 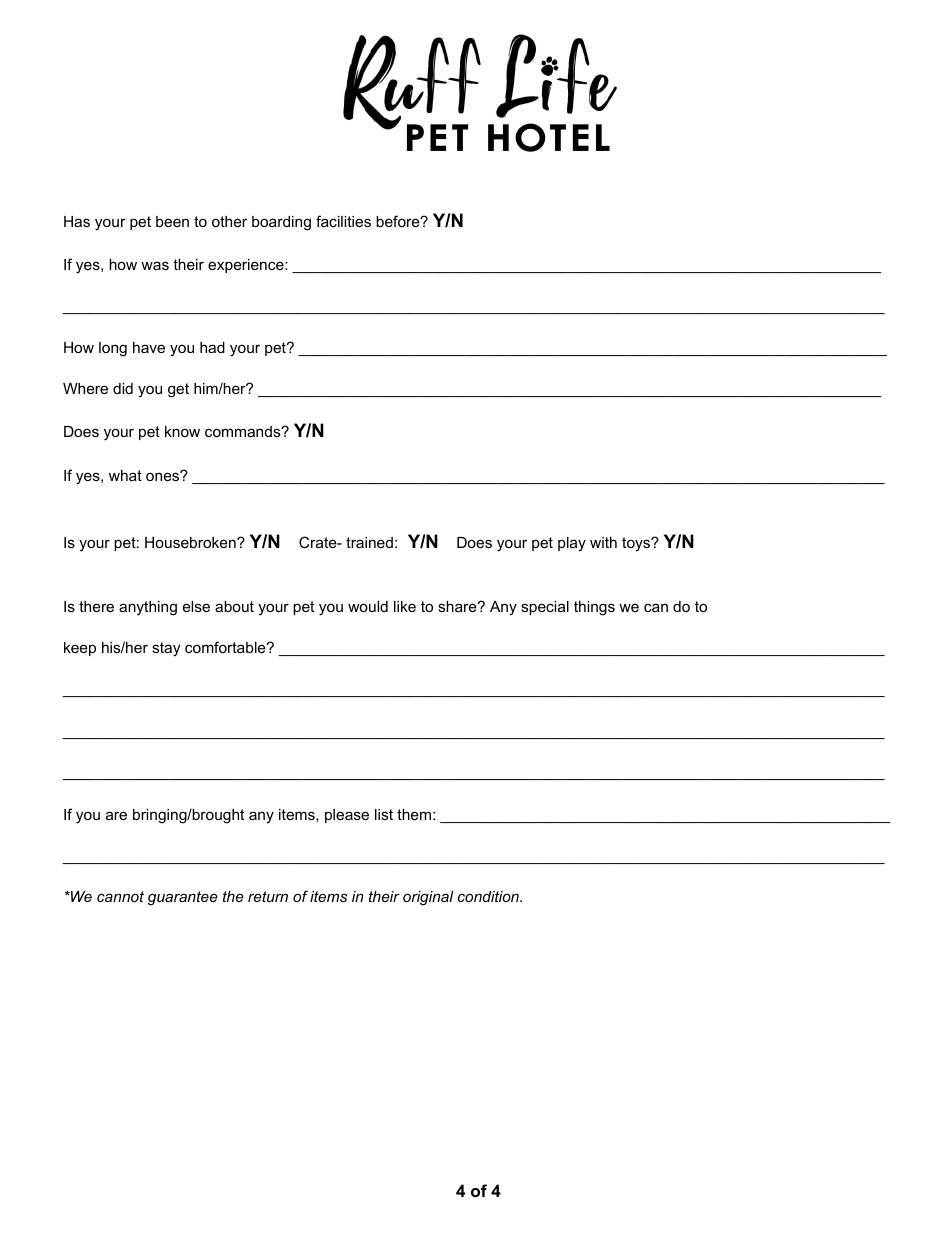 I want to click on cannot, so click(x=120, y=896).
